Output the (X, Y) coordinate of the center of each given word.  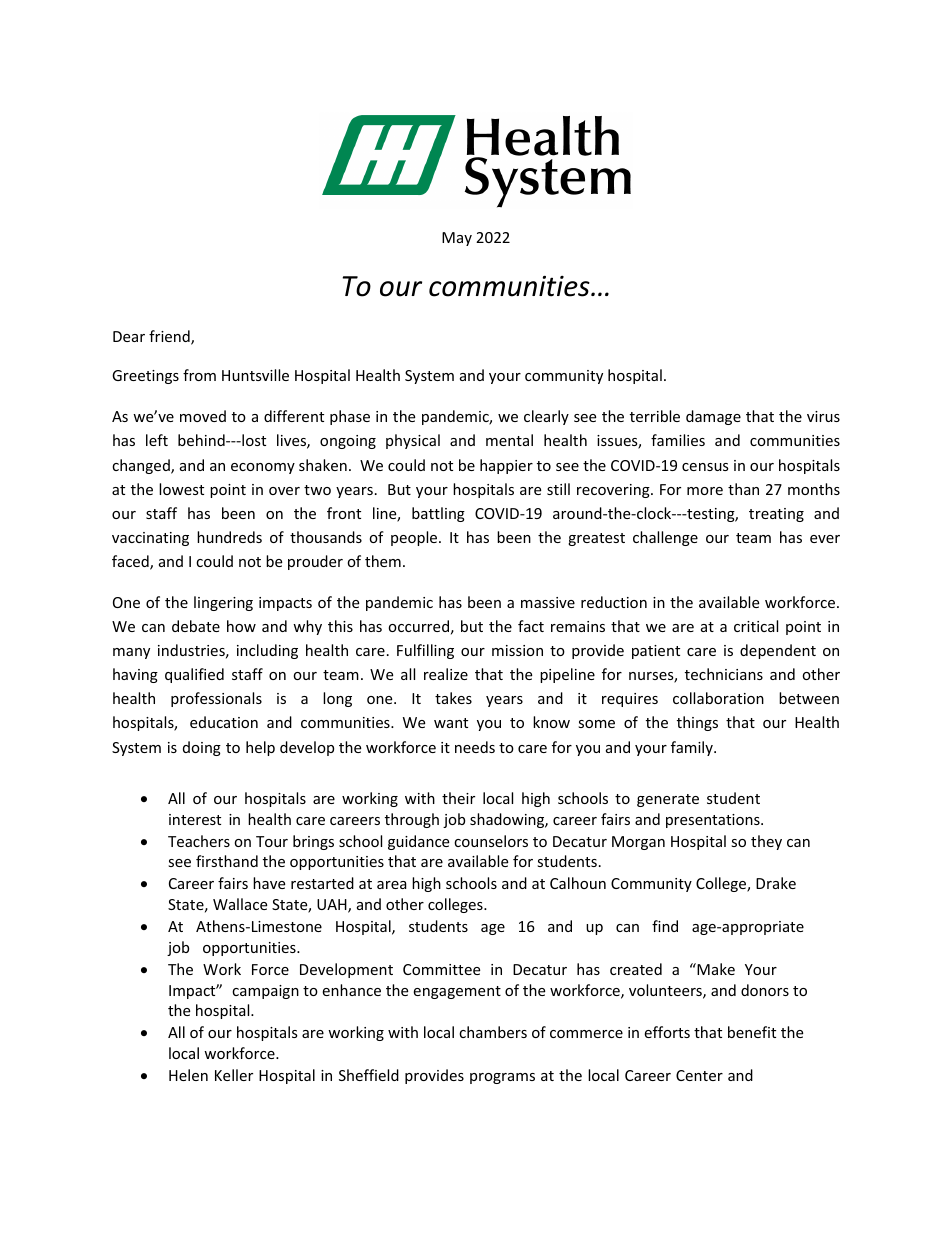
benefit (752, 1032)
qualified (194, 675)
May (457, 239)
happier (506, 466)
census (705, 467)
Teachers (199, 841)
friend (170, 337)
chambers (493, 1032)
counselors (491, 841)
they (766, 842)
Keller (234, 1075)
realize (446, 674)
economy (263, 468)
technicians (724, 674)
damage (713, 417)
